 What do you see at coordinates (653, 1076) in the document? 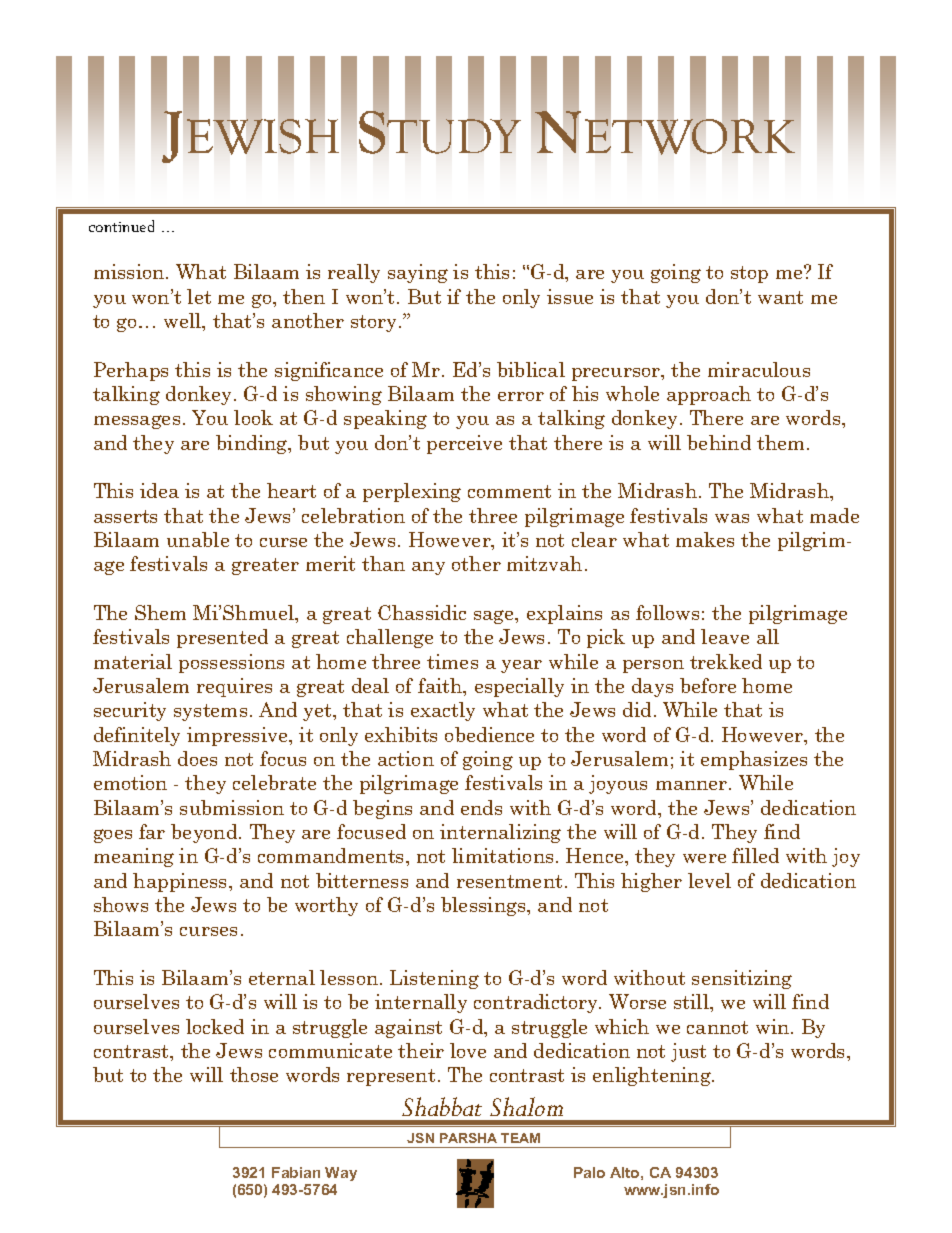
I see `enlightening` at bounding box center [653, 1076].
